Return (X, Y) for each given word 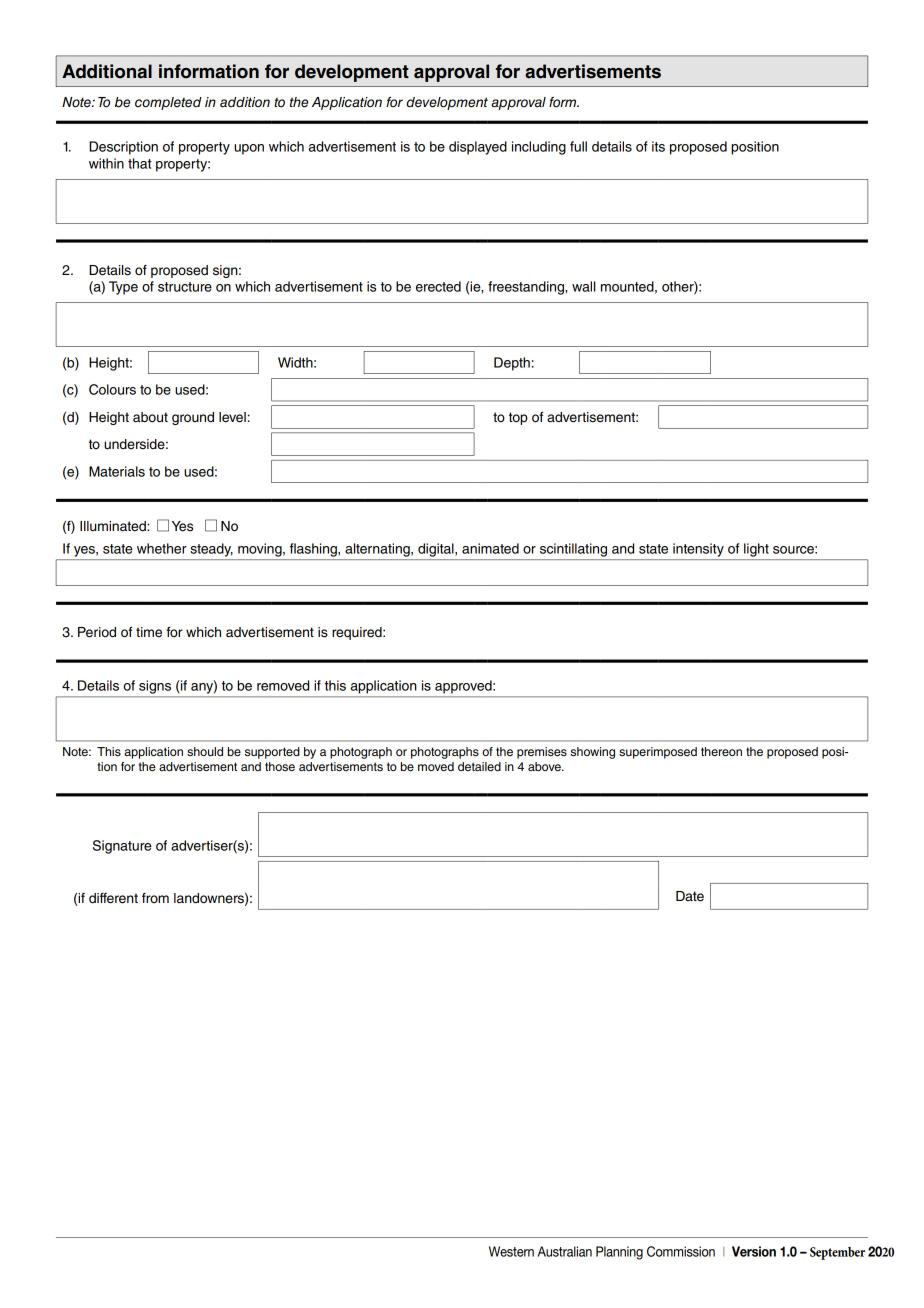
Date (690, 896)
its (658, 146)
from (155, 898)
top (518, 418)
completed (168, 103)
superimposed (658, 753)
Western (511, 1251)
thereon (721, 751)
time (149, 632)
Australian (565, 1251)
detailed (479, 766)
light (756, 550)
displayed (478, 148)
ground (193, 418)
